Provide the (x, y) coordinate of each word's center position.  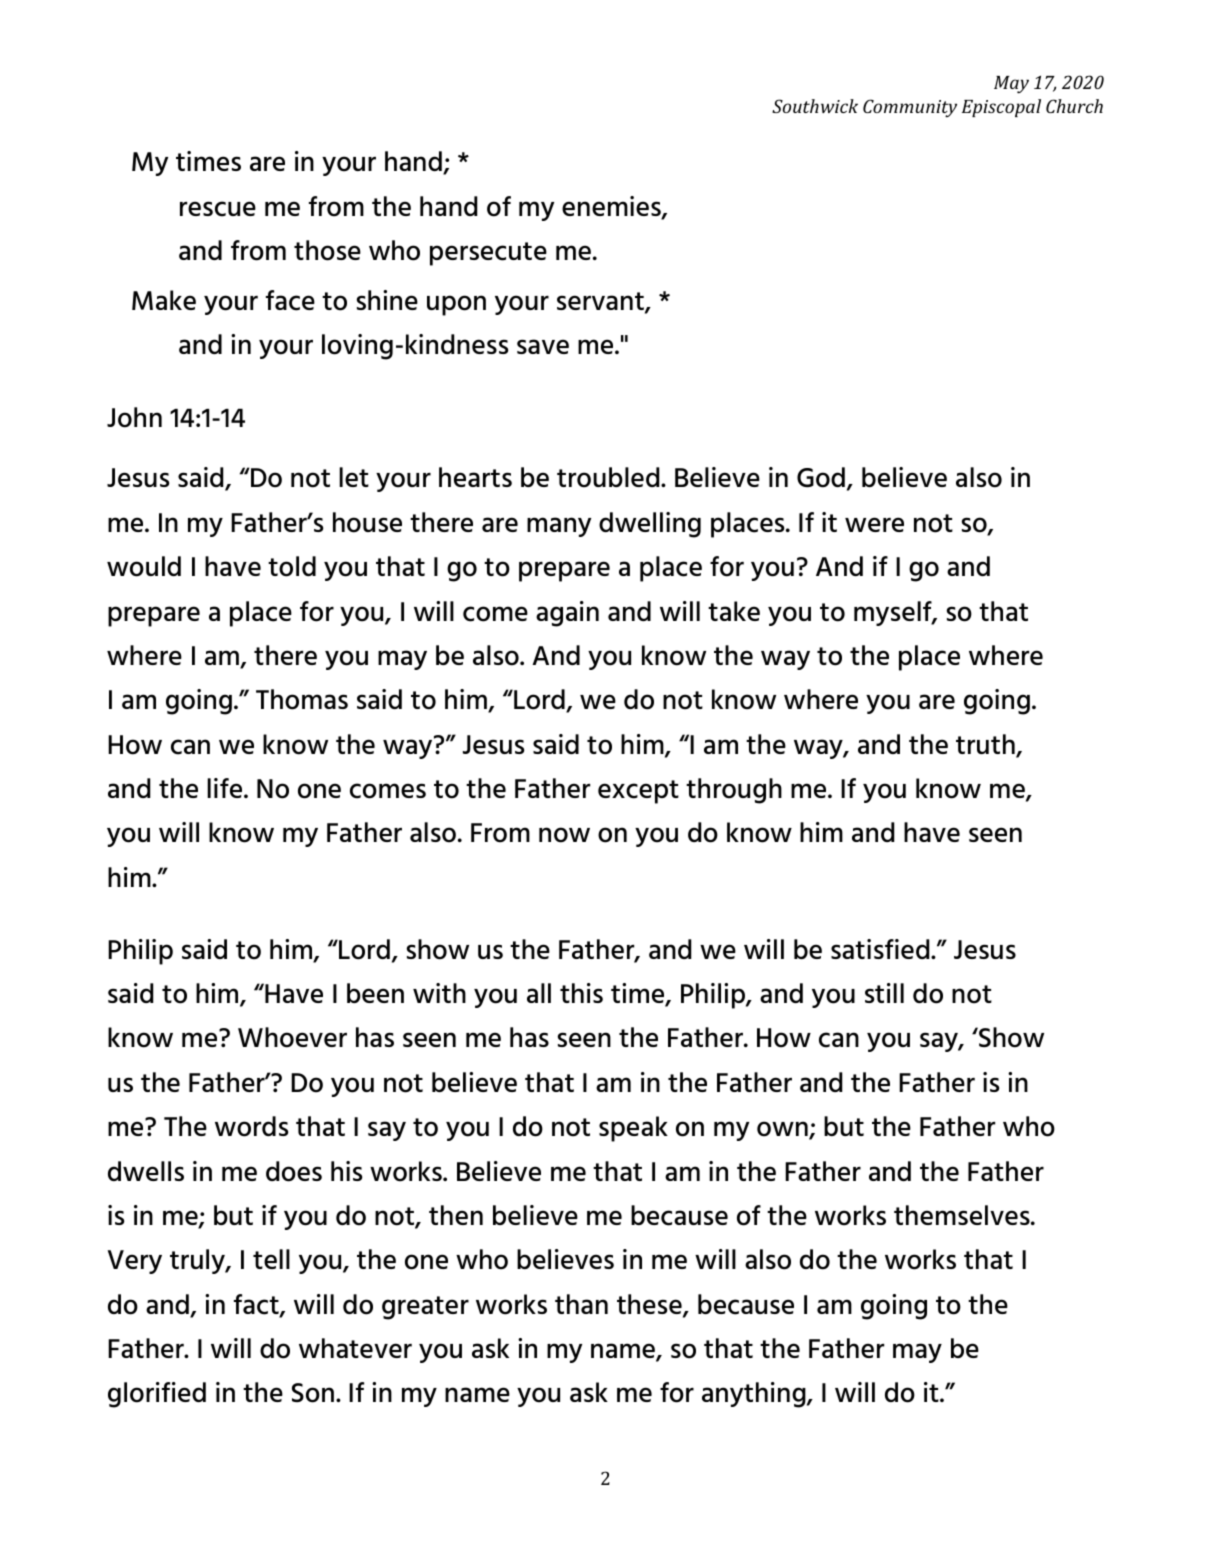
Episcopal (1001, 108)
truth (986, 745)
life (226, 788)
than (581, 1304)
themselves (963, 1215)
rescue (218, 209)
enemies (612, 207)
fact (257, 1305)
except (638, 792)
